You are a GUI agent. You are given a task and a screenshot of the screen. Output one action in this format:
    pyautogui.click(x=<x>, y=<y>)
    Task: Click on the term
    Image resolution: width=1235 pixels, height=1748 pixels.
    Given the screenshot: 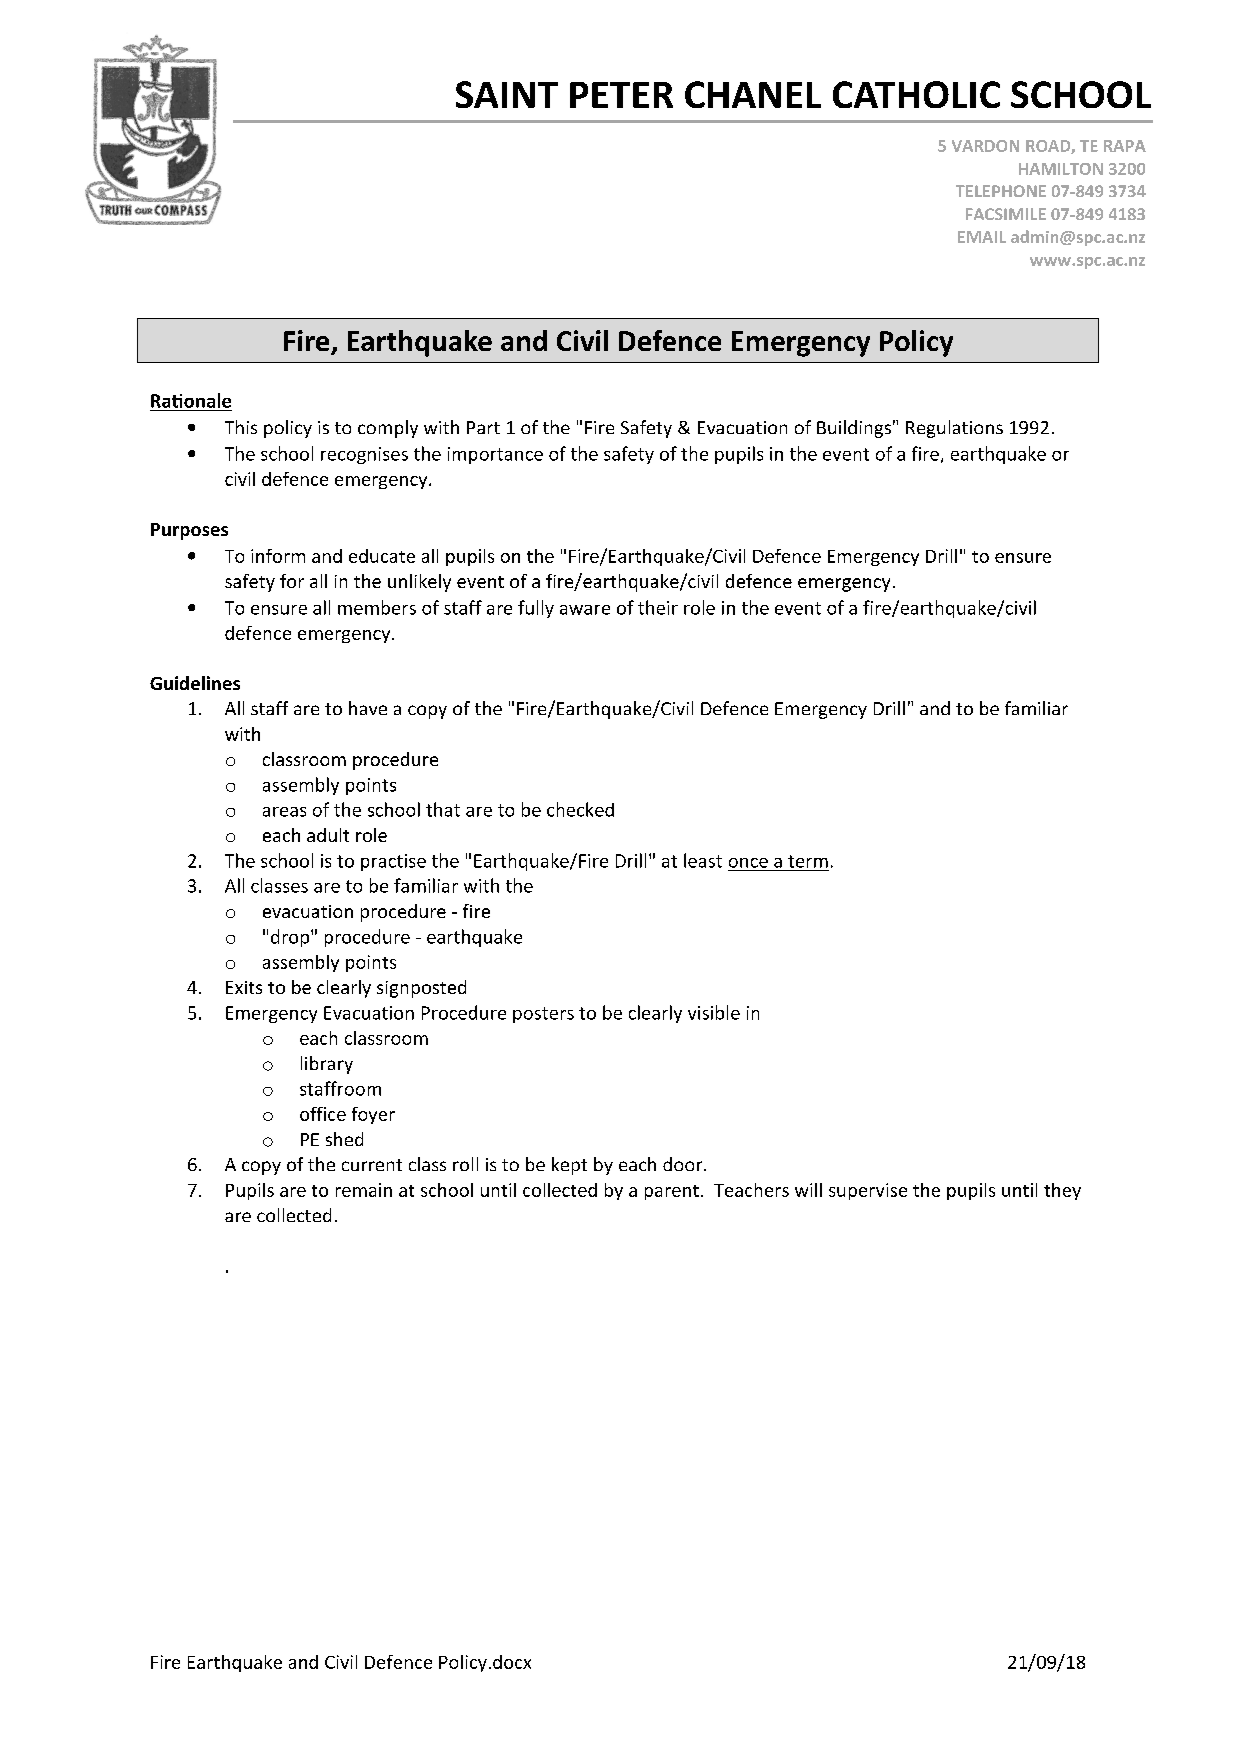 What is the action you would take?
    pyautogui.click(x=808, y=861)
